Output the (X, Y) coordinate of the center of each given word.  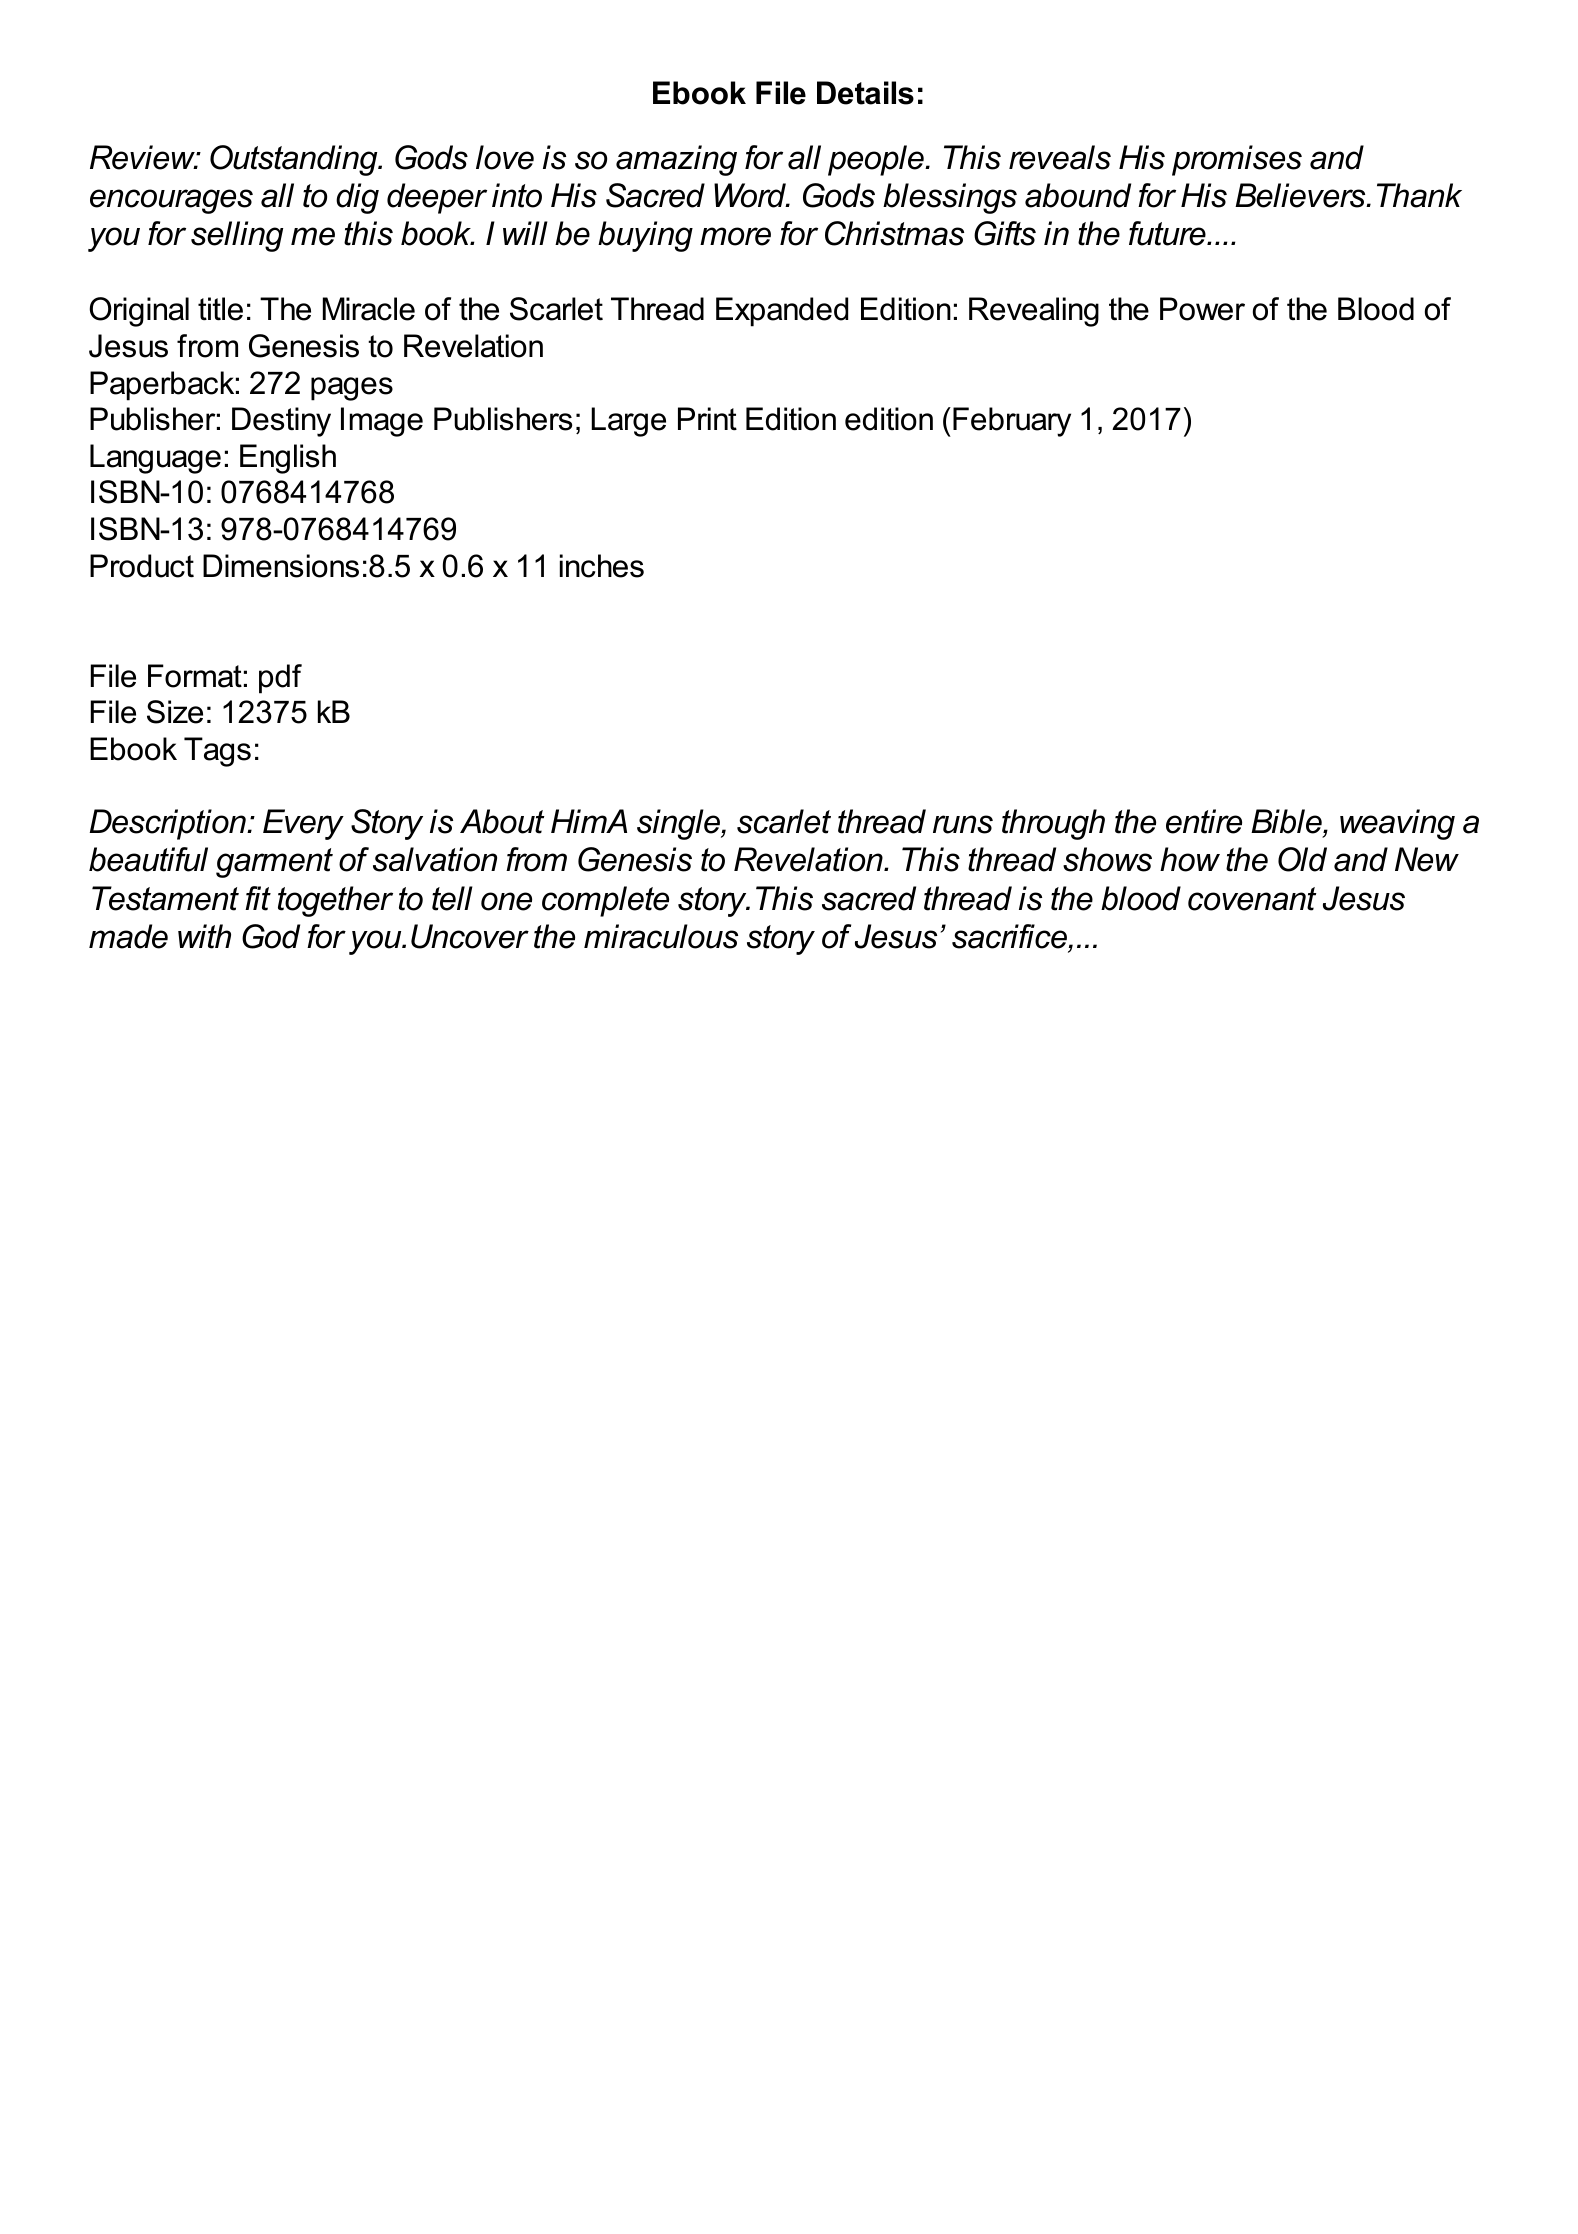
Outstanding (295, 160)
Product (142, 566)
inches (602, 566)
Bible (1287, 821)
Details (865, 93)
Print (707, 419)
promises (1237, 160)
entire (1204, 821)
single (680, 824)
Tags (217, 752)
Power (1202, 309)
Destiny (281, 422)
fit (258, 898)
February (1012, 422)
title (220, 309)
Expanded (782, 312)
